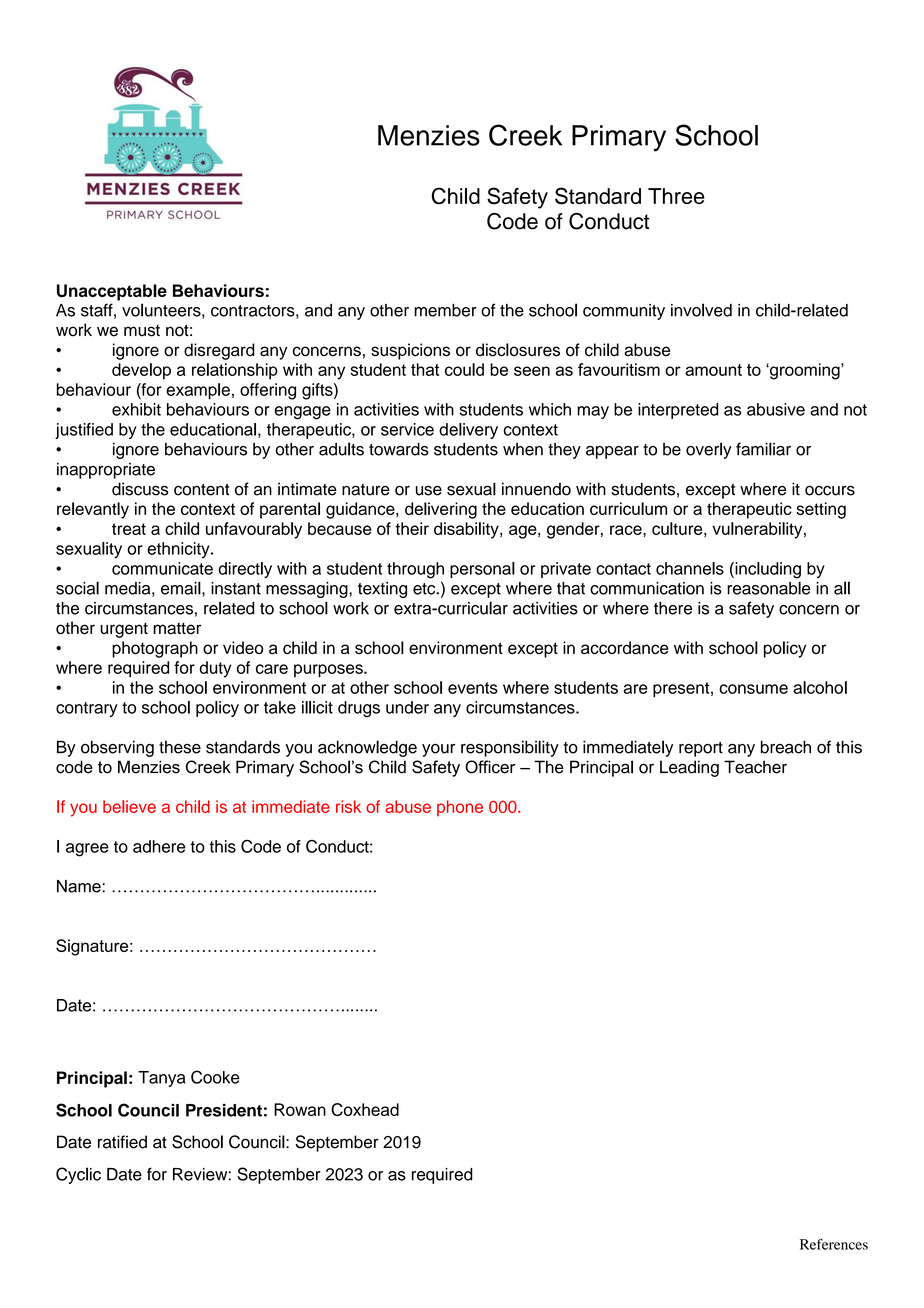 This screenshot has height=1308, width=924. I want to click on member, so click(445, 310).
